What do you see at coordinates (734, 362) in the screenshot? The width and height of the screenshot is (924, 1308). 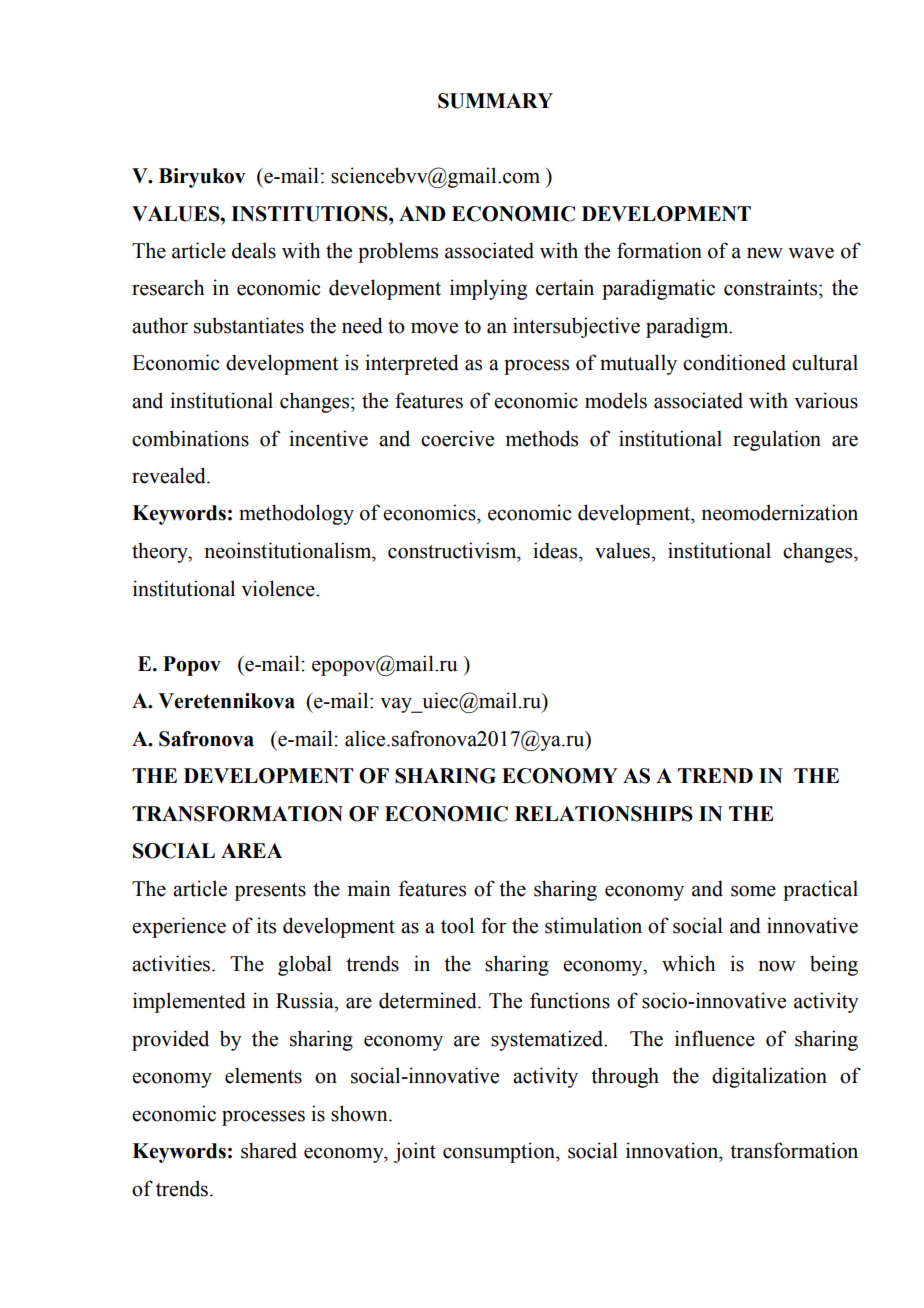 I see `conditioned` at bounding box center [734, 362].
